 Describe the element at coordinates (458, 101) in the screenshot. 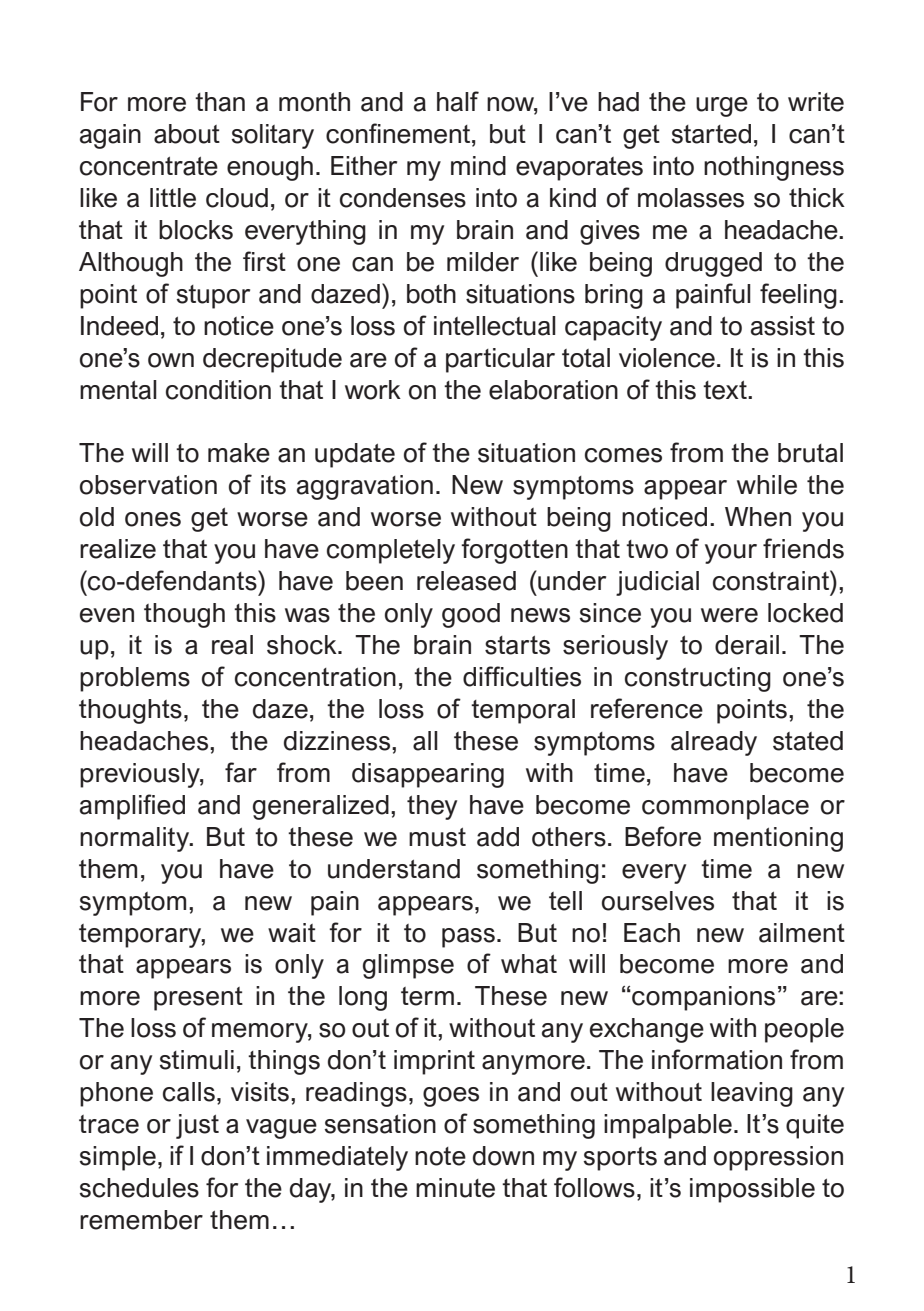

I see `half` at that location.
